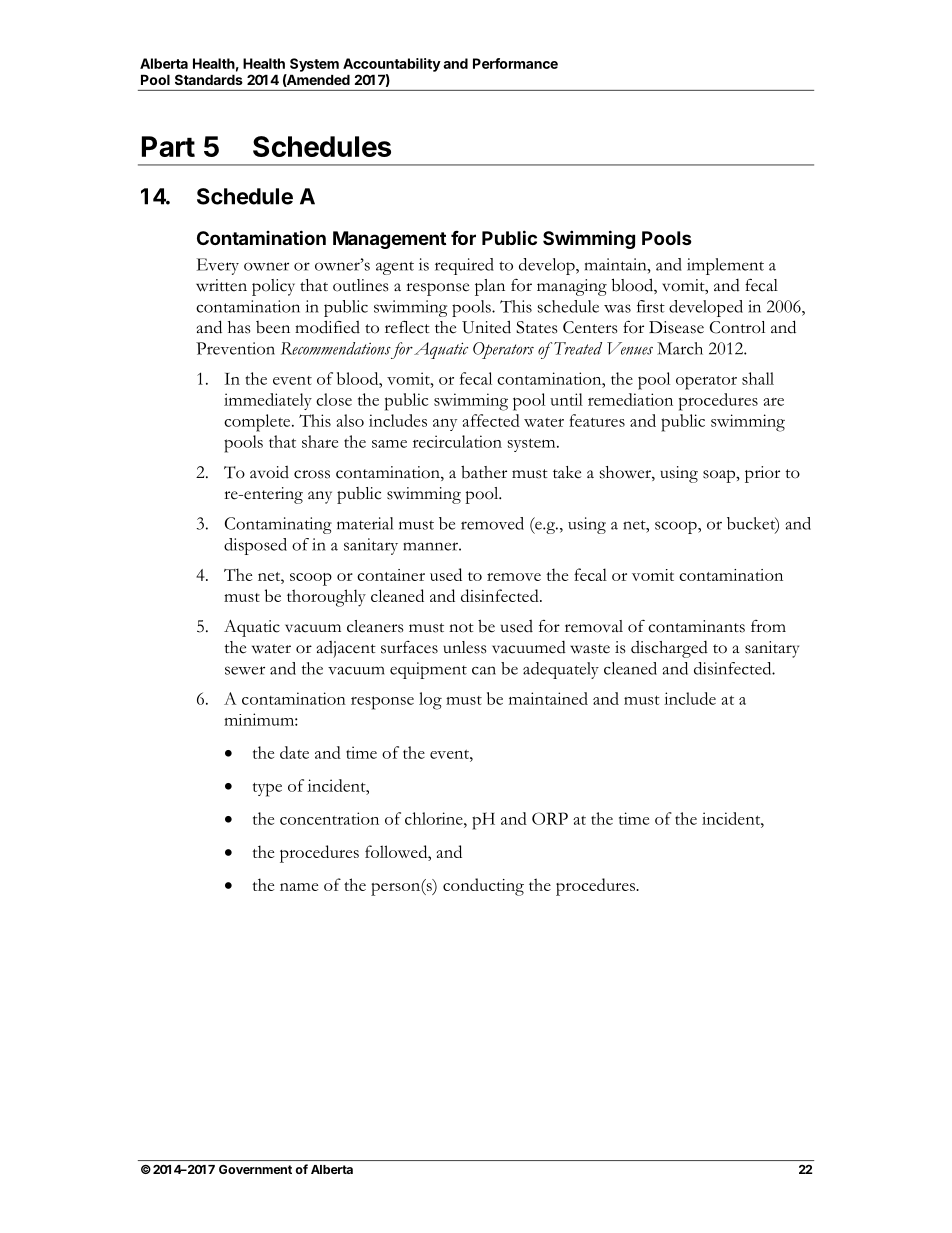 This document has height=1233, width=952. I want to click on not, so click(461, 628).
